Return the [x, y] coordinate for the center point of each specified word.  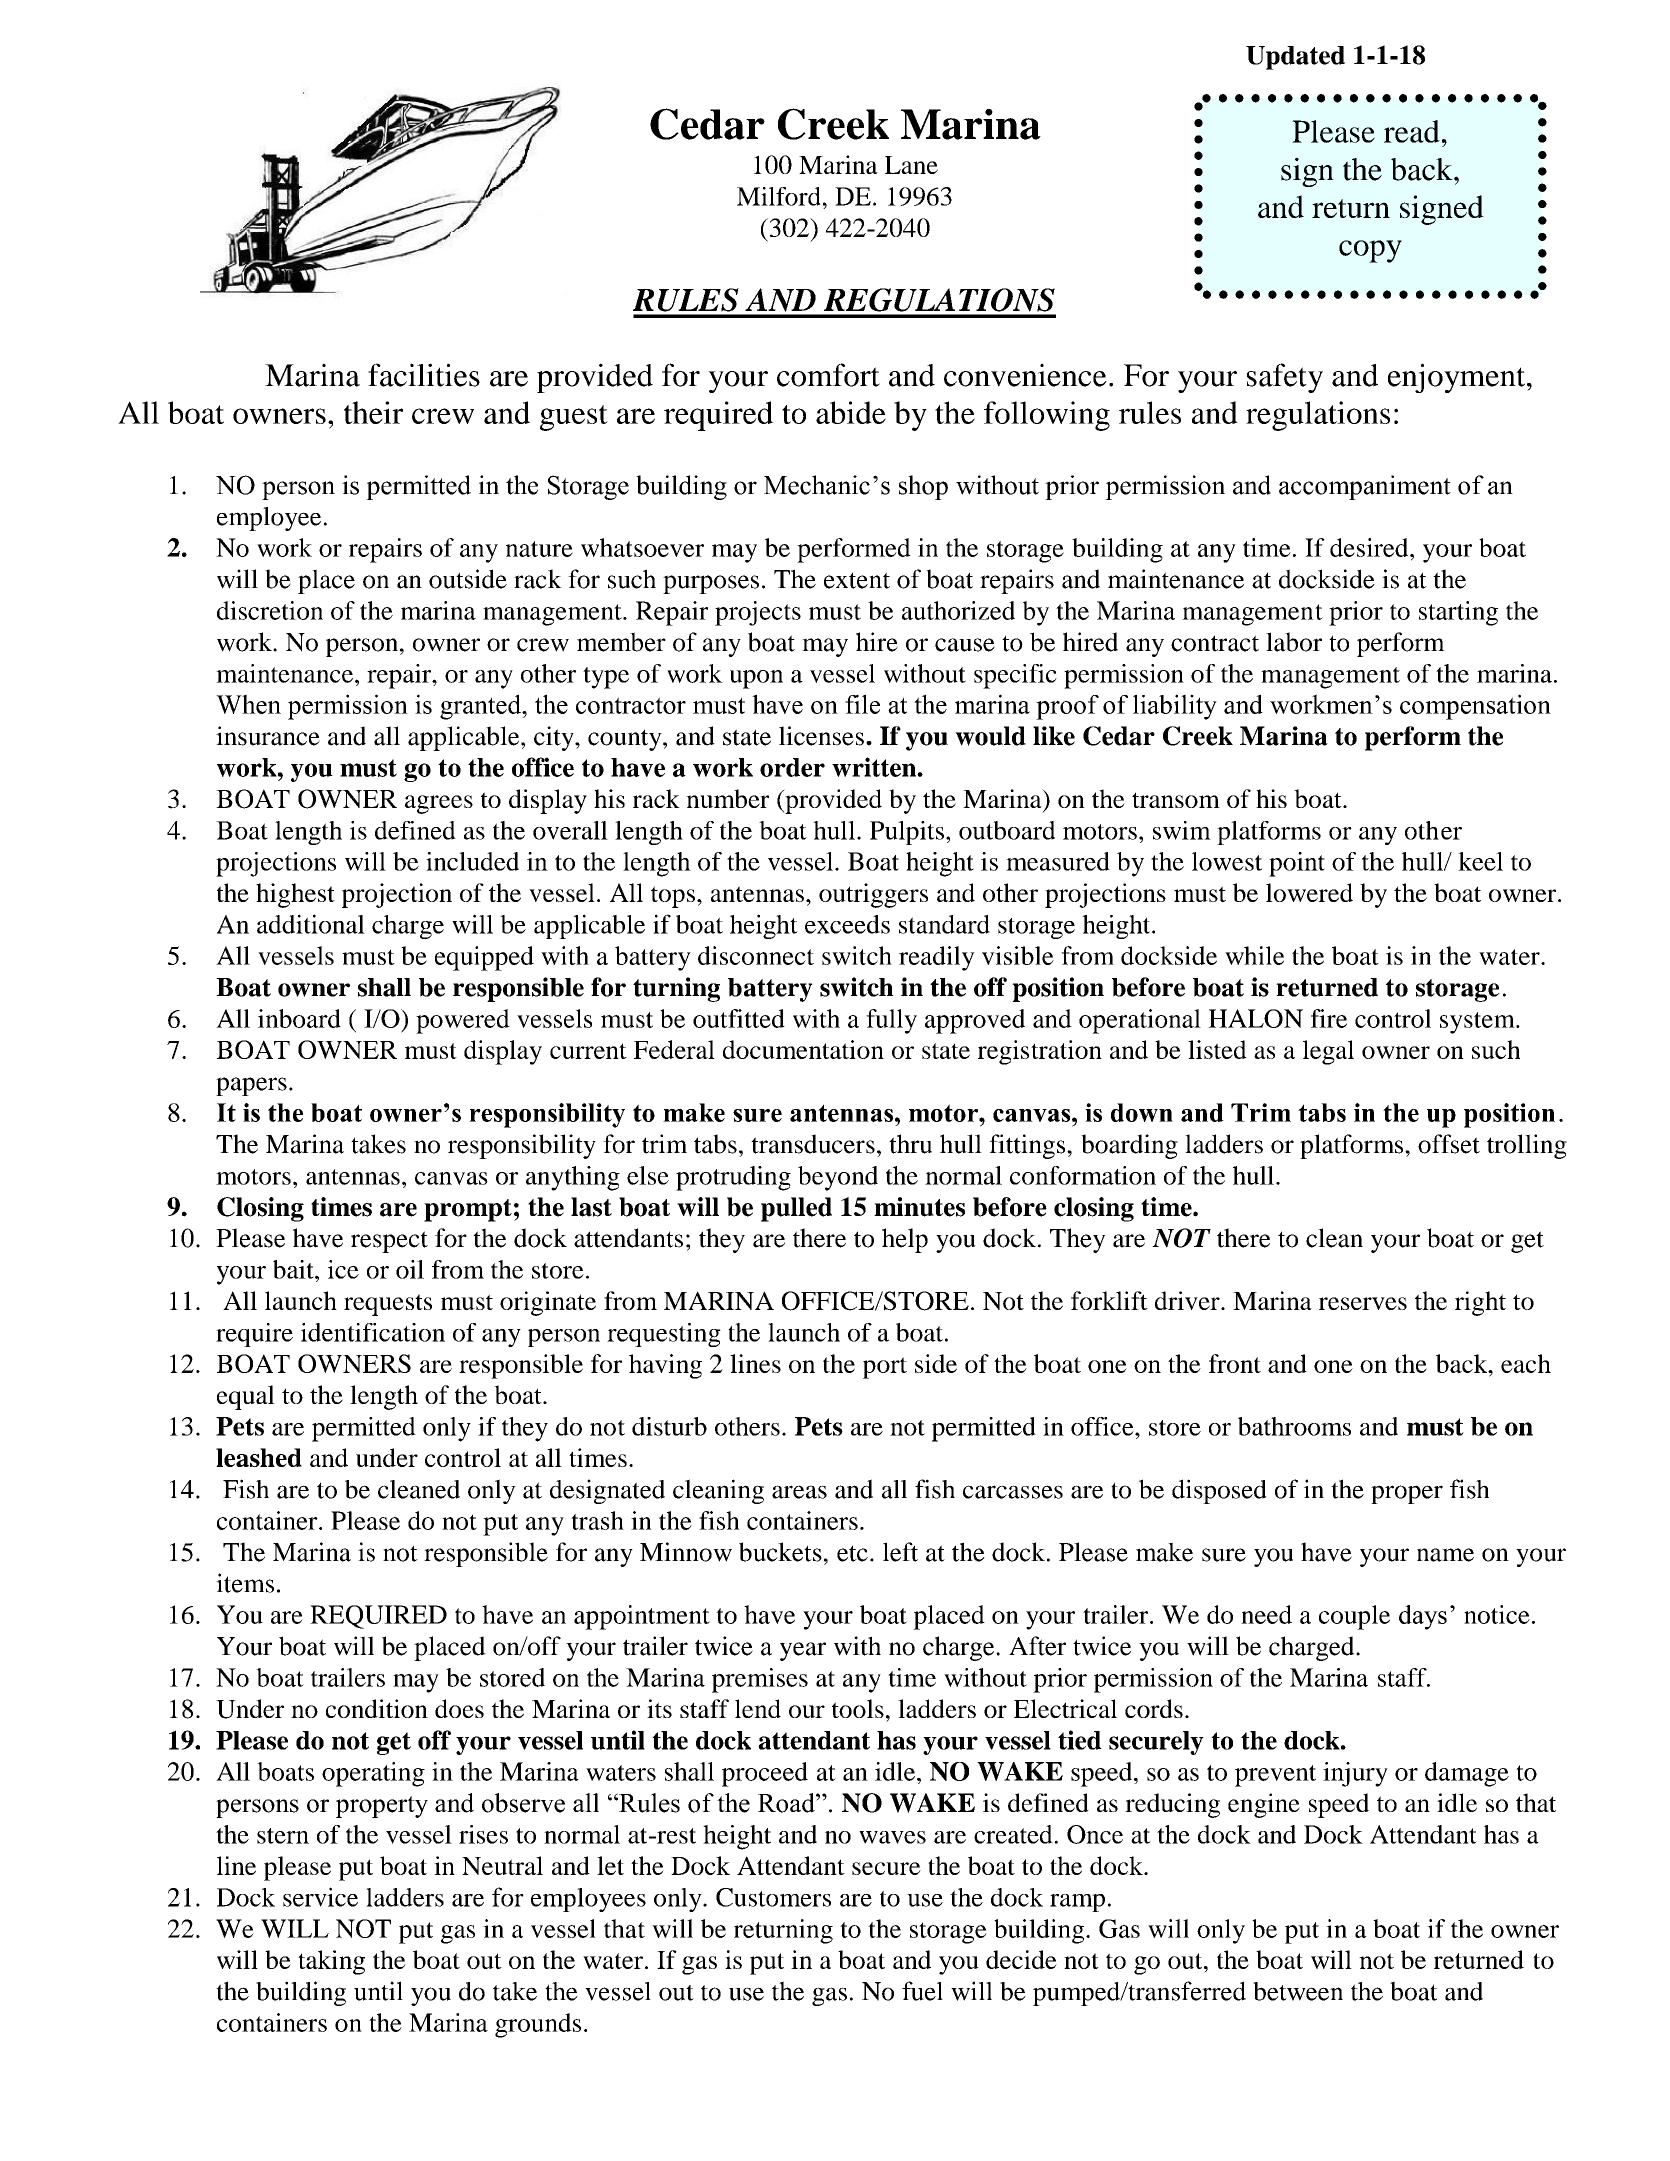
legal [1328, 1052]
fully [891, 1021]
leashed [259, 1457]
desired [1370, 547]
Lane [911, 165]
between [1298, 1991]
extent [857, 580]
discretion [270, 610]
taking [331, 1962]
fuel [922, 1991]
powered [463, 1021]
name [1445, 1555]
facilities [424, 375]
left [900, 1552]
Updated [1295, 58]
